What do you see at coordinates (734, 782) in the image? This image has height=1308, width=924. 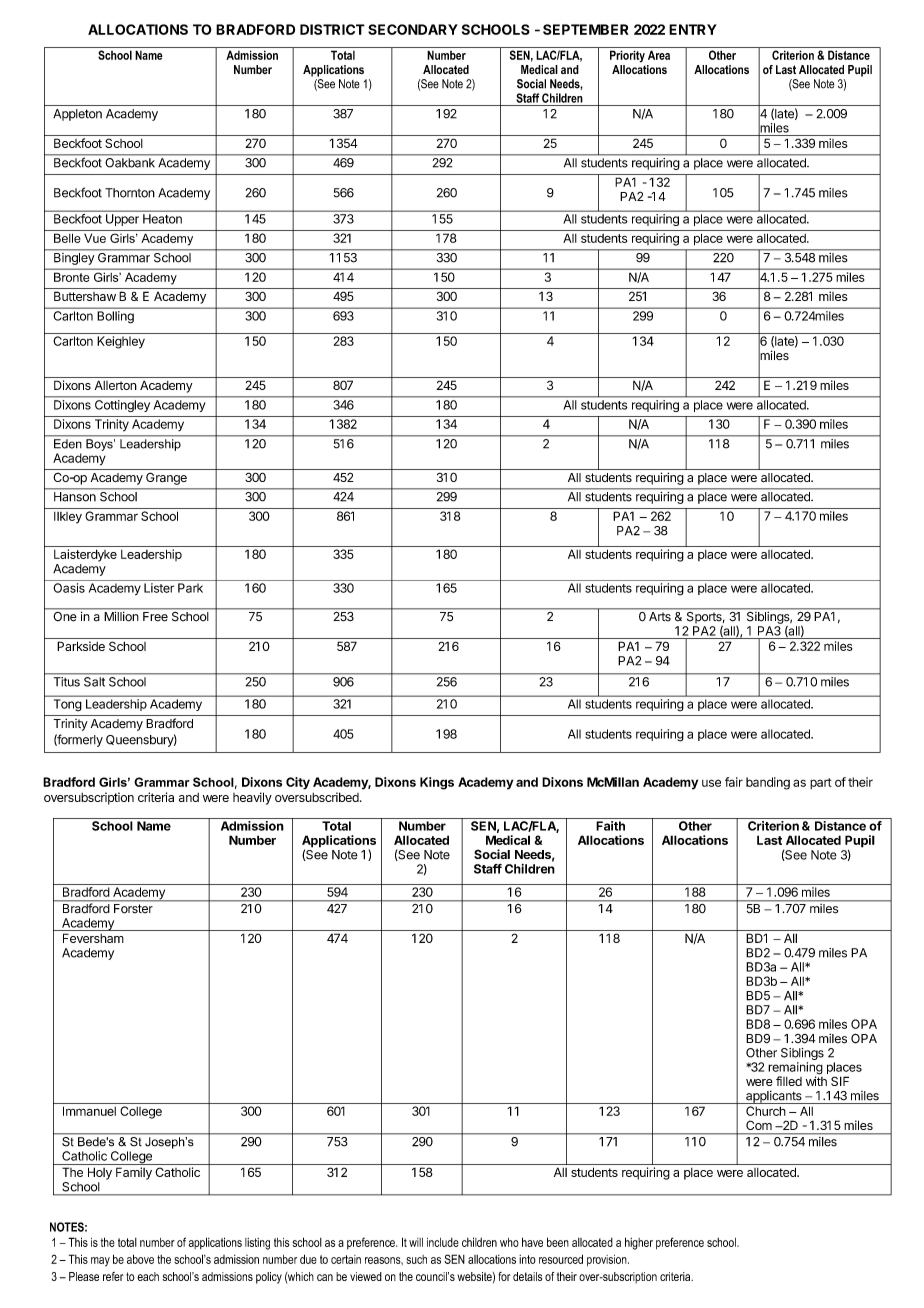 I see `fair` at bounding box center [734, 782].
